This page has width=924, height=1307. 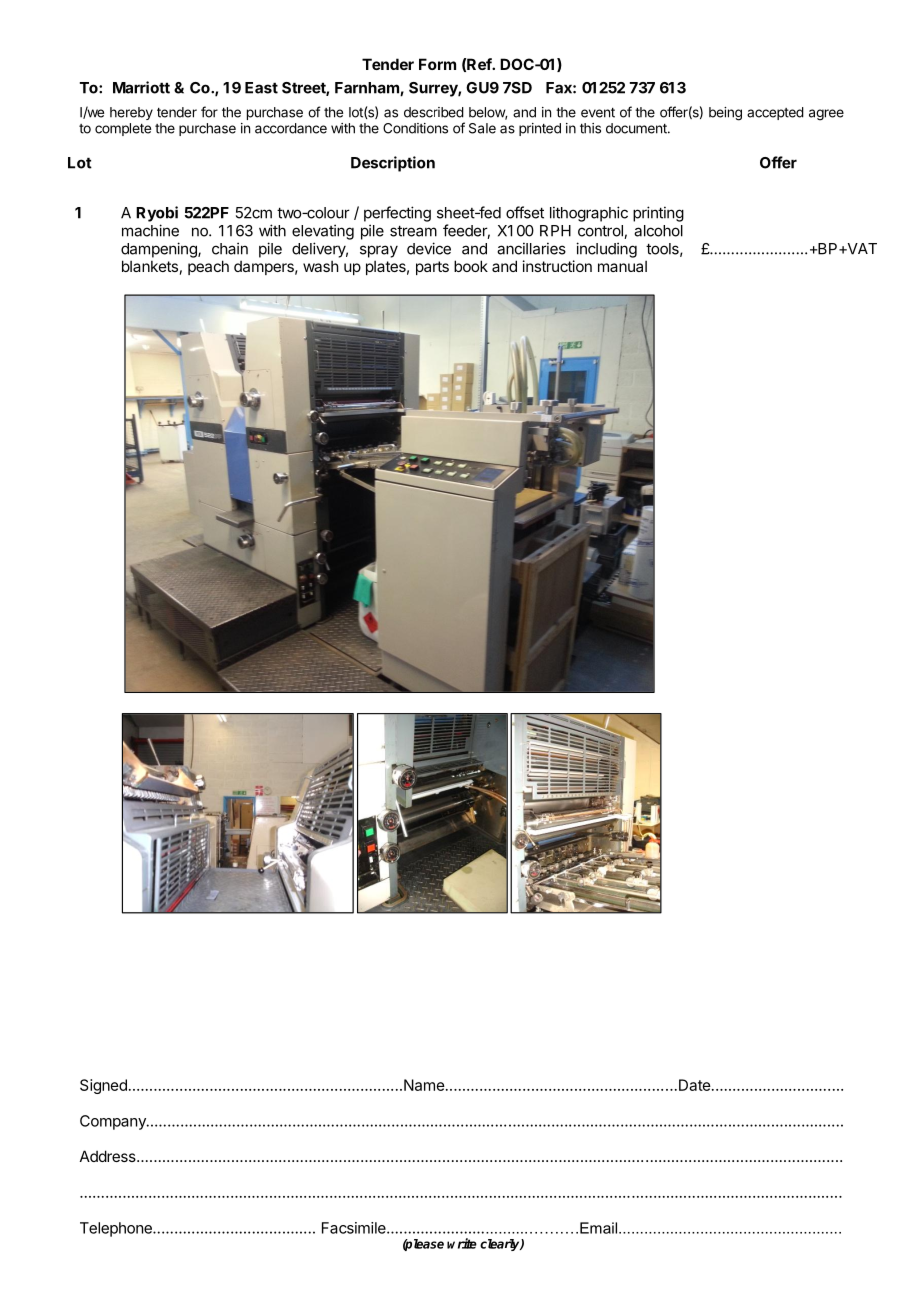 What do you see at coordinates (434, 112) in the page?
I see `described` at bounding box center [434, 112].
